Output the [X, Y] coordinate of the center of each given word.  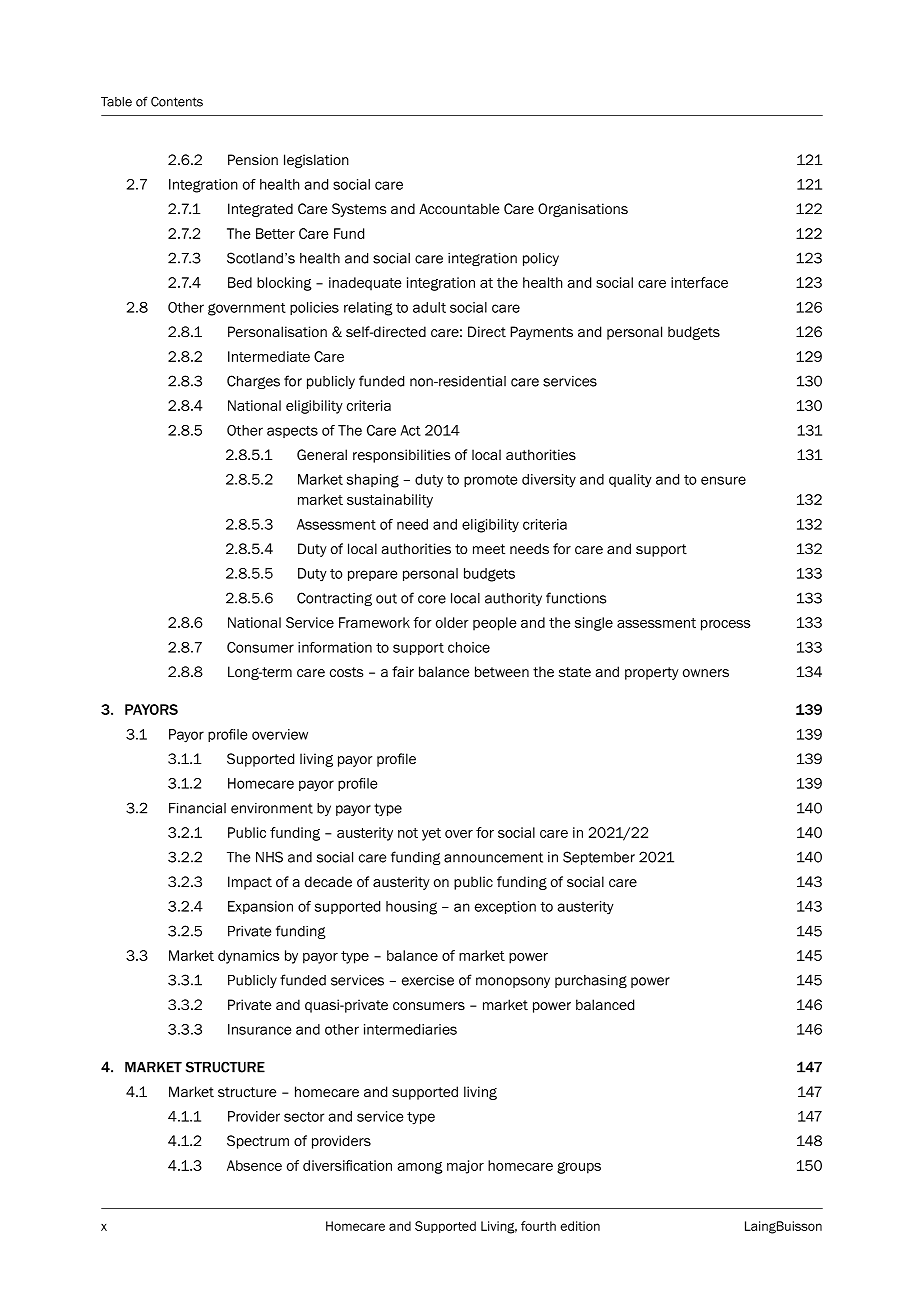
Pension [253, 159]
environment [272, 808]
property [652, 673]
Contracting [334, 599]
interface [699, 282]
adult [429, 307]
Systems [359, 210]
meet [489, 549]
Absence [254, 1165]
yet [431, 834]
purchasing [591, 981]
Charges [253, 382]
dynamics [248, 957]
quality [630, 481]
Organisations [583, 210]
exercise [428, 980]
